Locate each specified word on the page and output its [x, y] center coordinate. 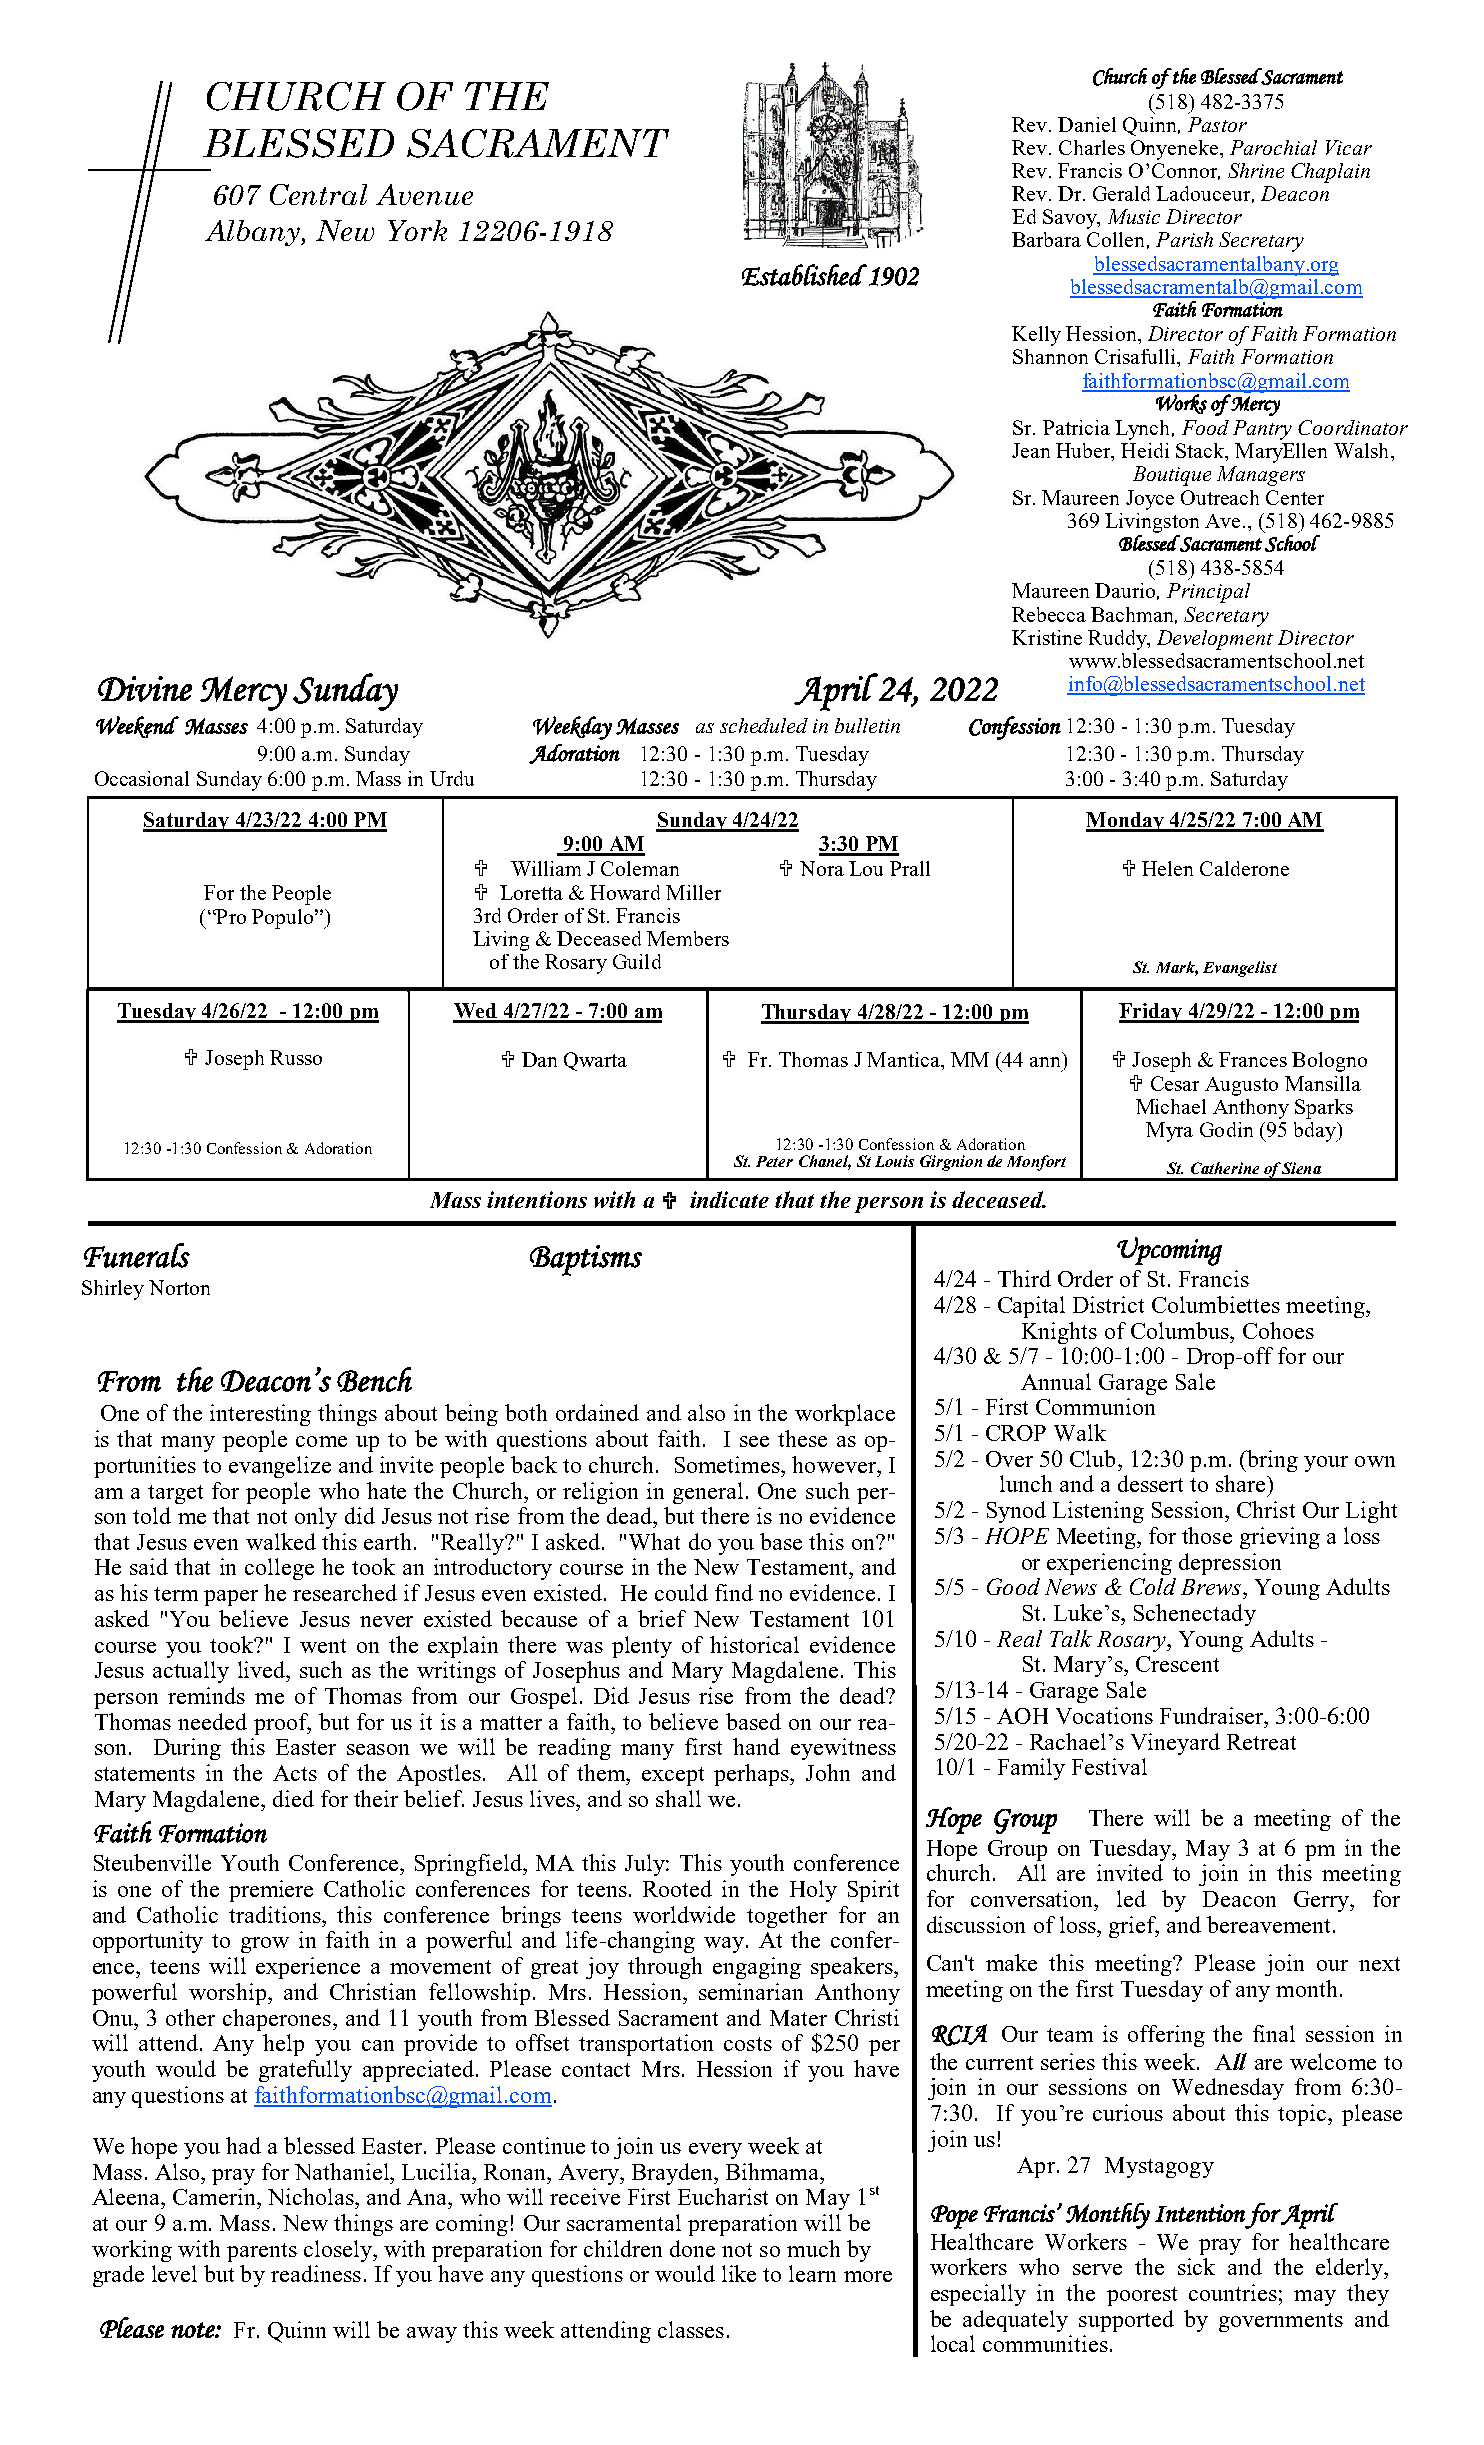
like [739, 2273]
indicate [729, 1199]
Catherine [1225, 1168]
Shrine [1256, 170]
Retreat [1261, 1742]
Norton [179, 1287]
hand [756, 1746]
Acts [295, 1773]
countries [1233, 2292]
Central [318, 194]
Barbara [1046, 239]
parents [262, 2252]
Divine [145, 689]
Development [1215, 640]
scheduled [764, 725]
